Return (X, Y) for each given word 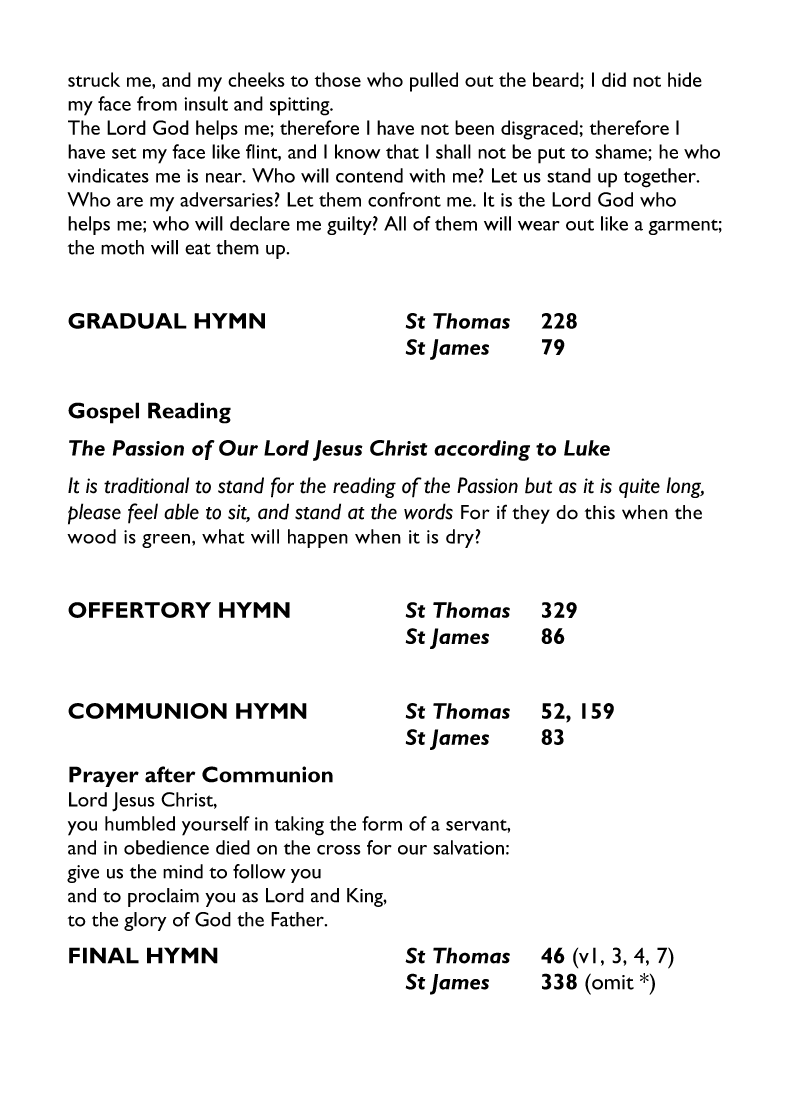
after (170, 774)
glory (145, 921)
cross (338, 850)
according (482, 450)
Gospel (103, 413)
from (157, 103)
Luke (587, 448)
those (338, 79)
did (614, 79)
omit (612, 981)
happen (318, 538)
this (600, 512)
